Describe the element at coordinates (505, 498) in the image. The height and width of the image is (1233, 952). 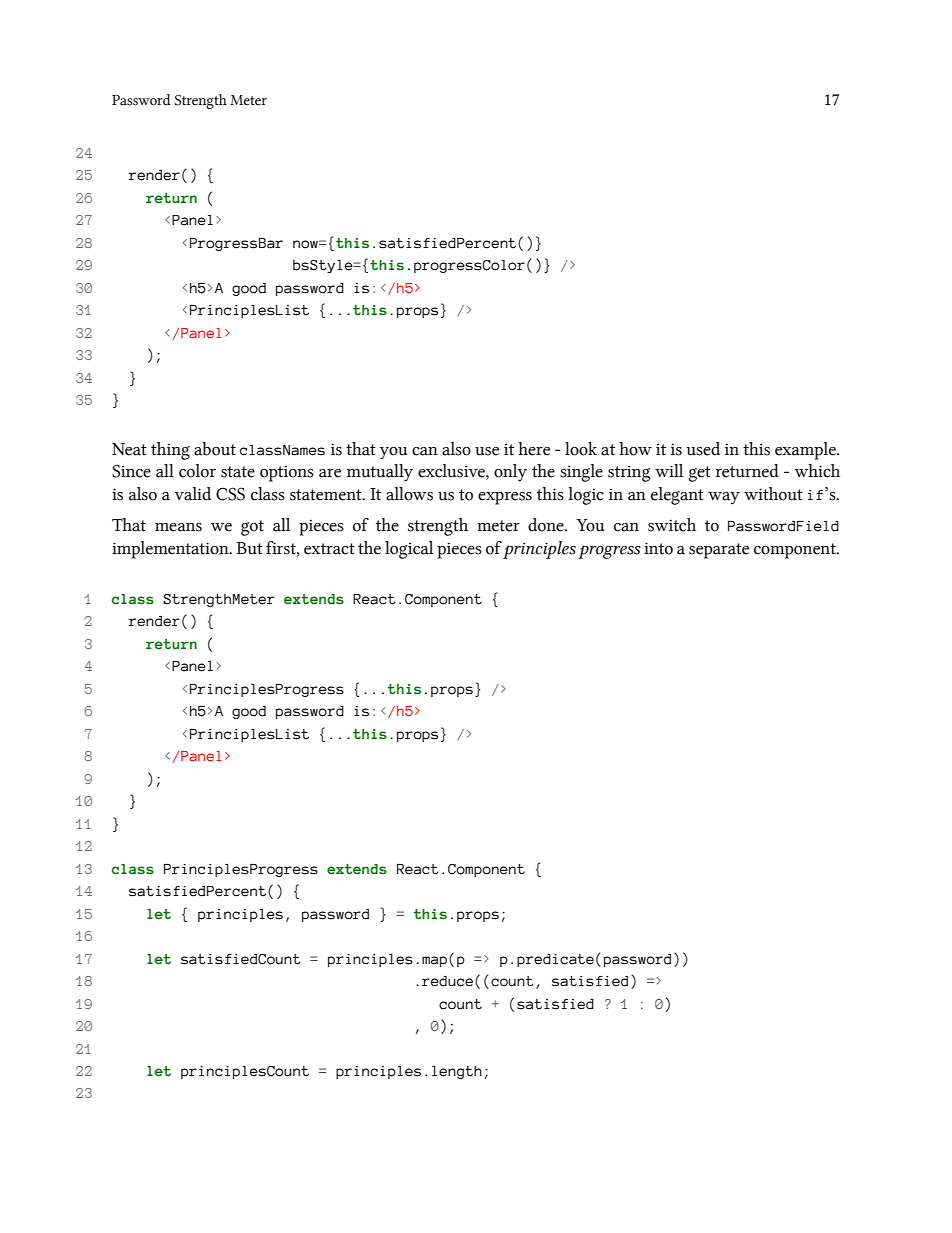
I see `express` at that location.
